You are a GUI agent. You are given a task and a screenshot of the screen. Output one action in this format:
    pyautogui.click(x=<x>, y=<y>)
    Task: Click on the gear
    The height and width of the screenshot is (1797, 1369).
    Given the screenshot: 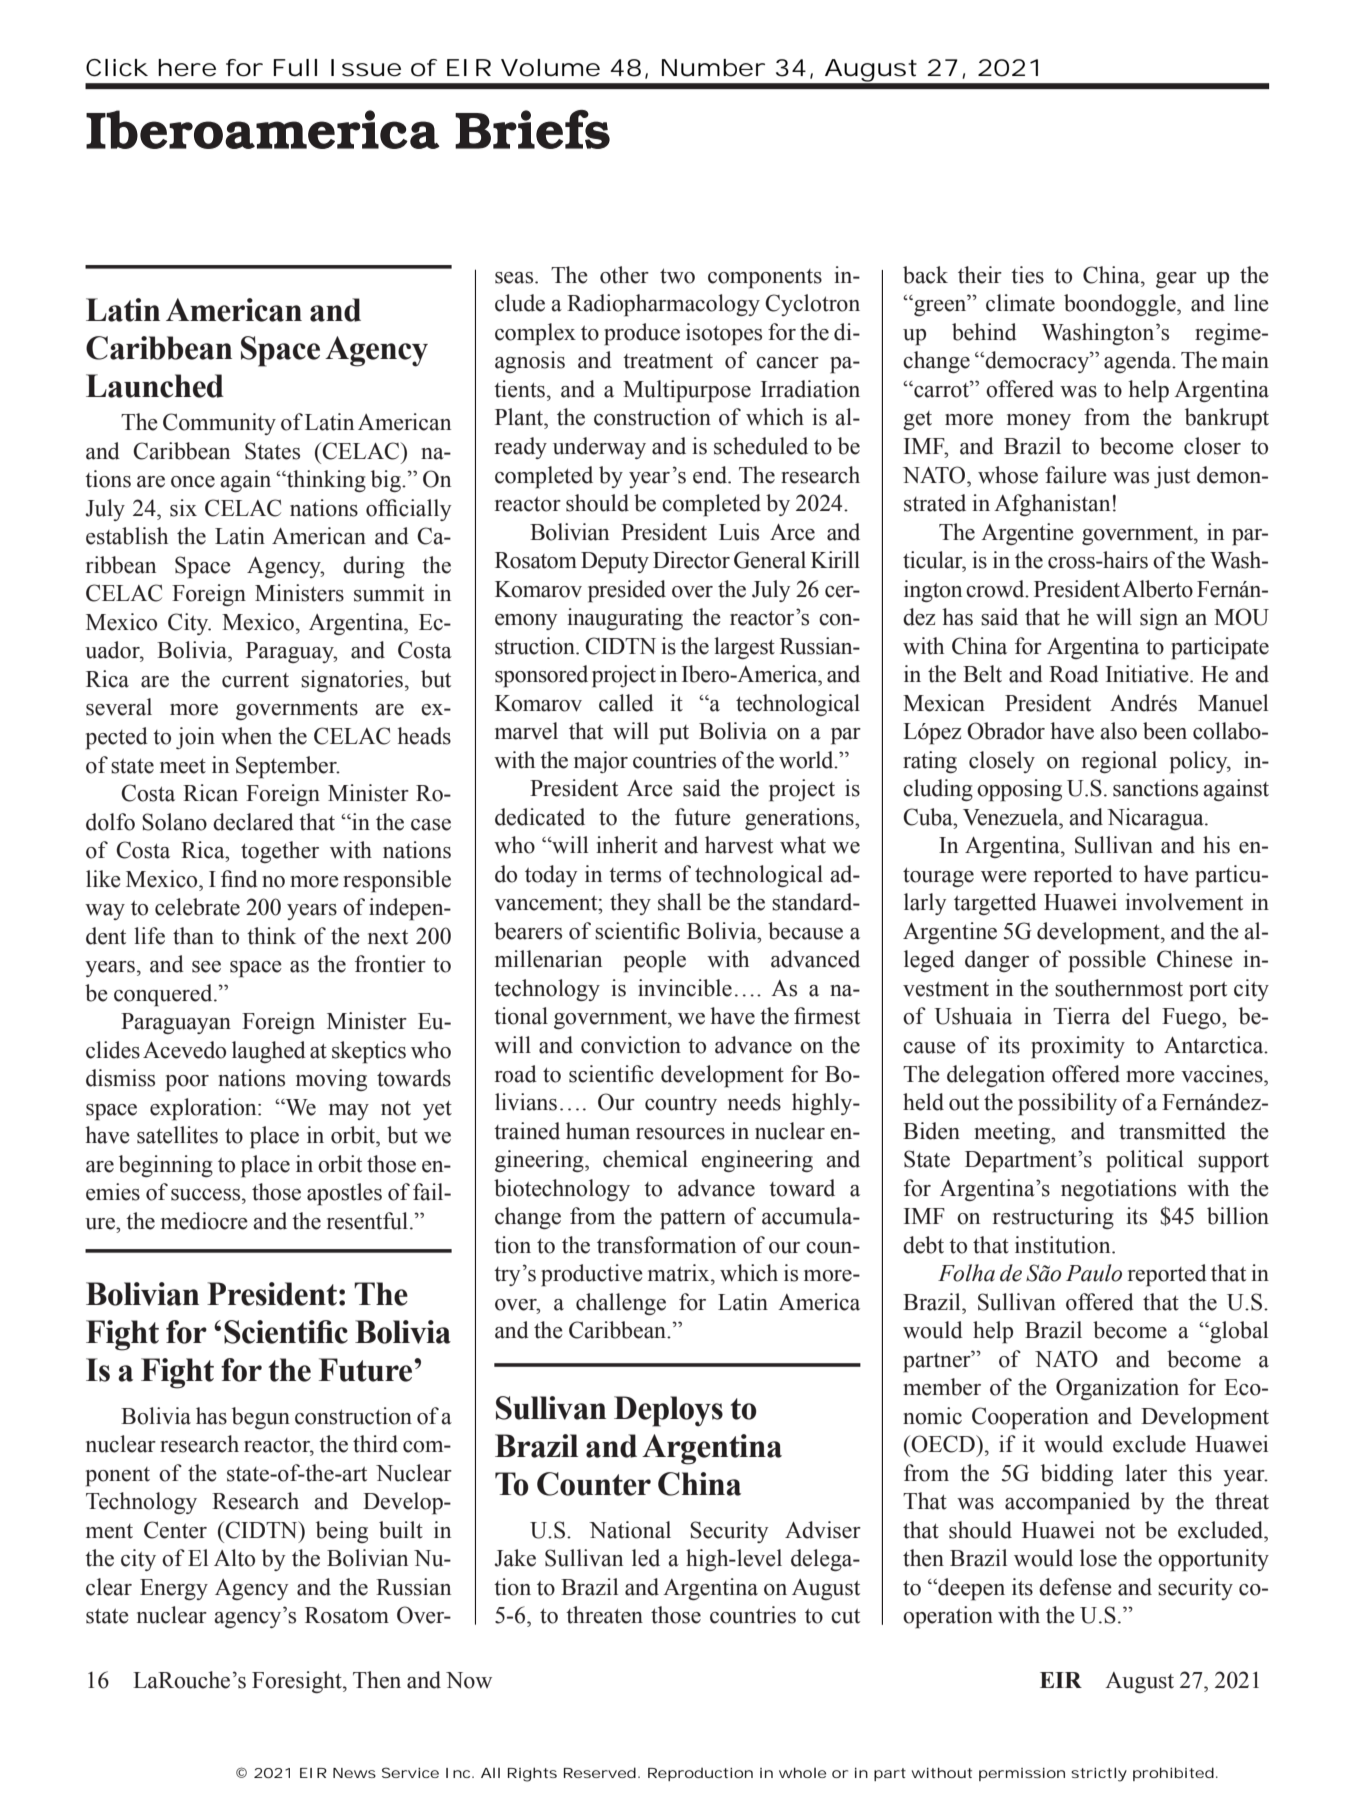 What is the action you would take?
    pyautogui.click(x=1176, y=280)
